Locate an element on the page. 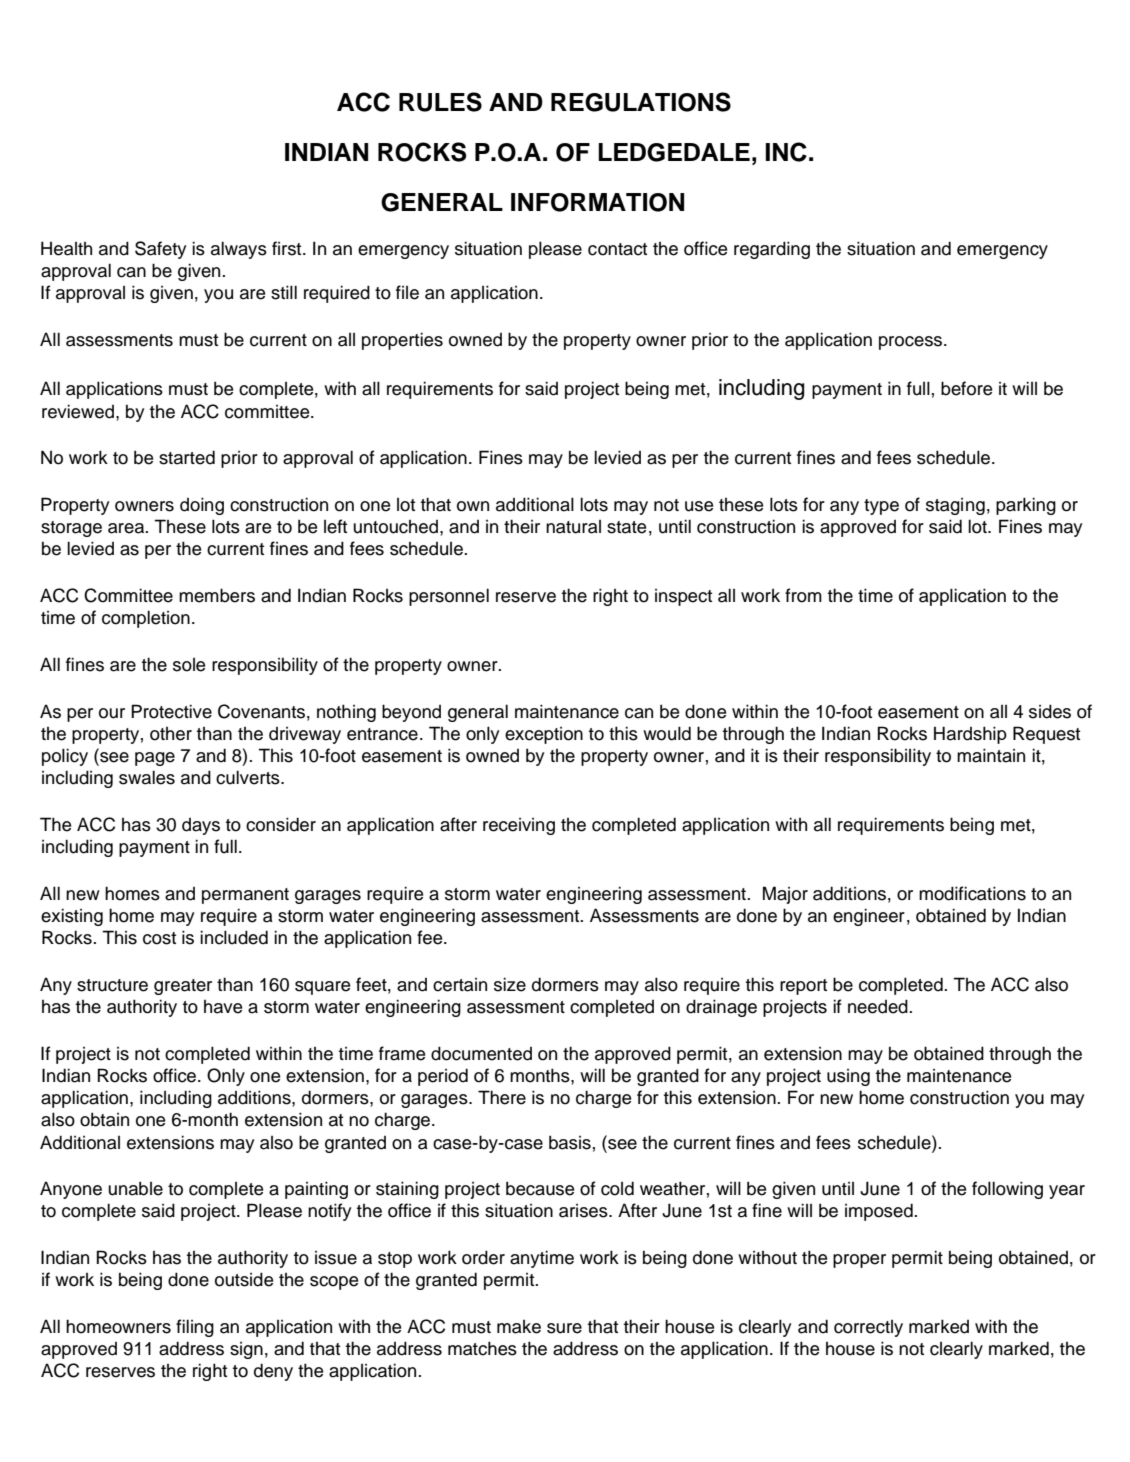 This image has width=1130, height=1462. Safety is located at coordinates (160, 250).
